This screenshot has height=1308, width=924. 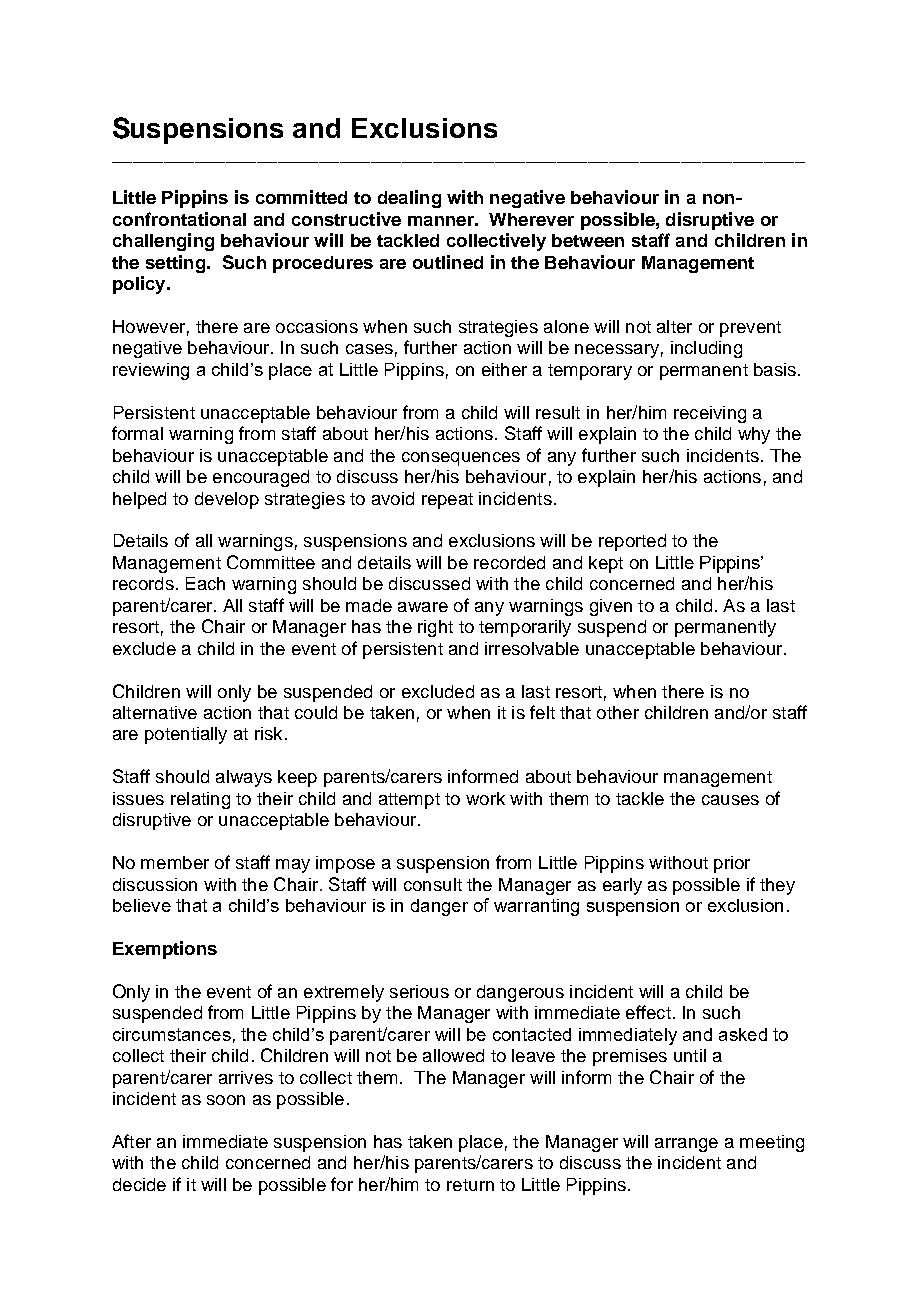 I want to click on outlined, so click(x=448, y=262).
